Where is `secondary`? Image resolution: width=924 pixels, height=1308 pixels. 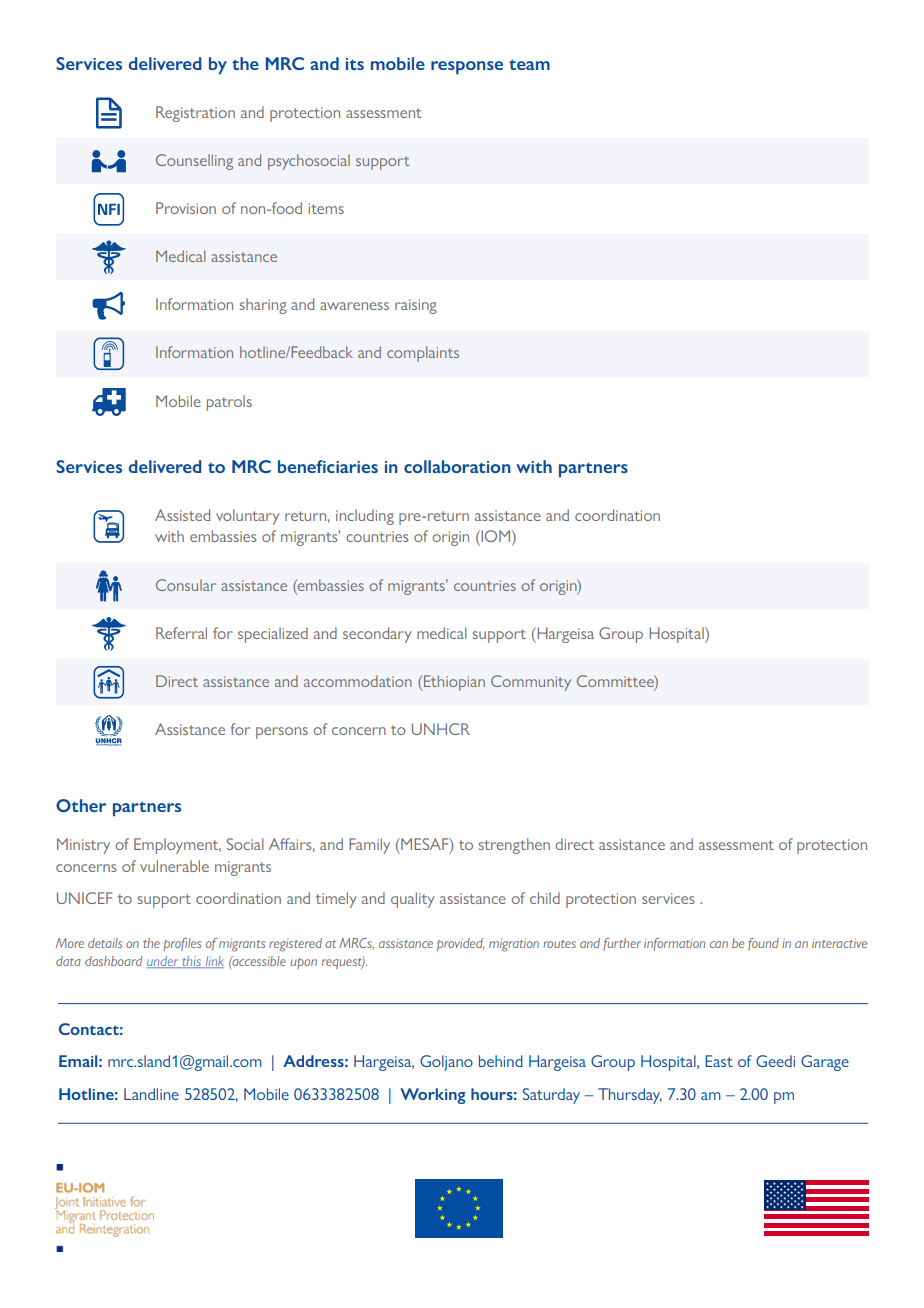
secondary is located at coordinates (377, 635).
